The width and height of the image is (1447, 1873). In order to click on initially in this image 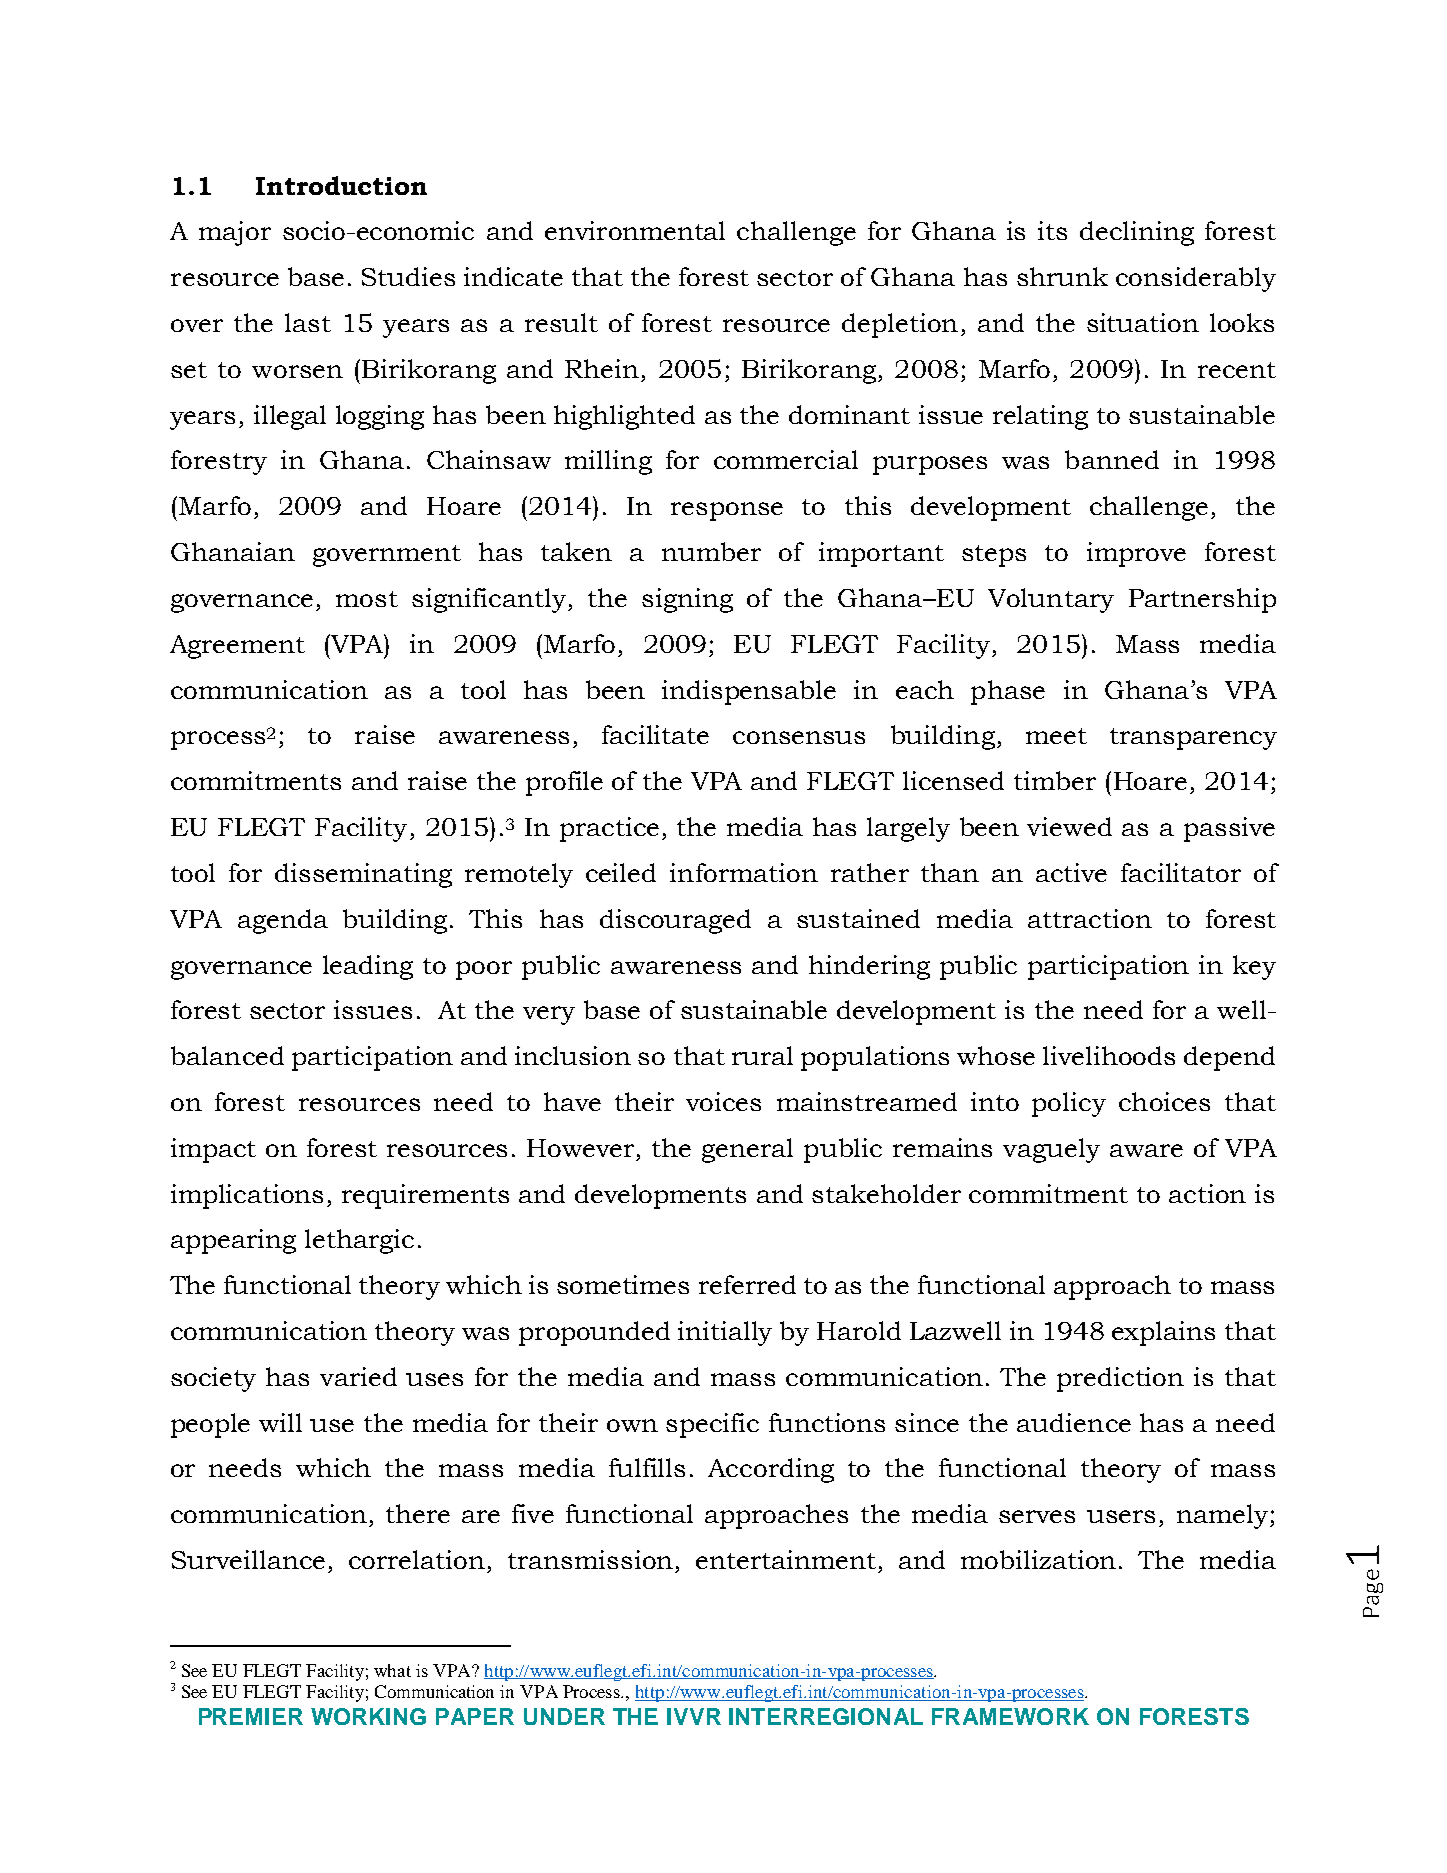, I will do `click(725, 1333)`.
